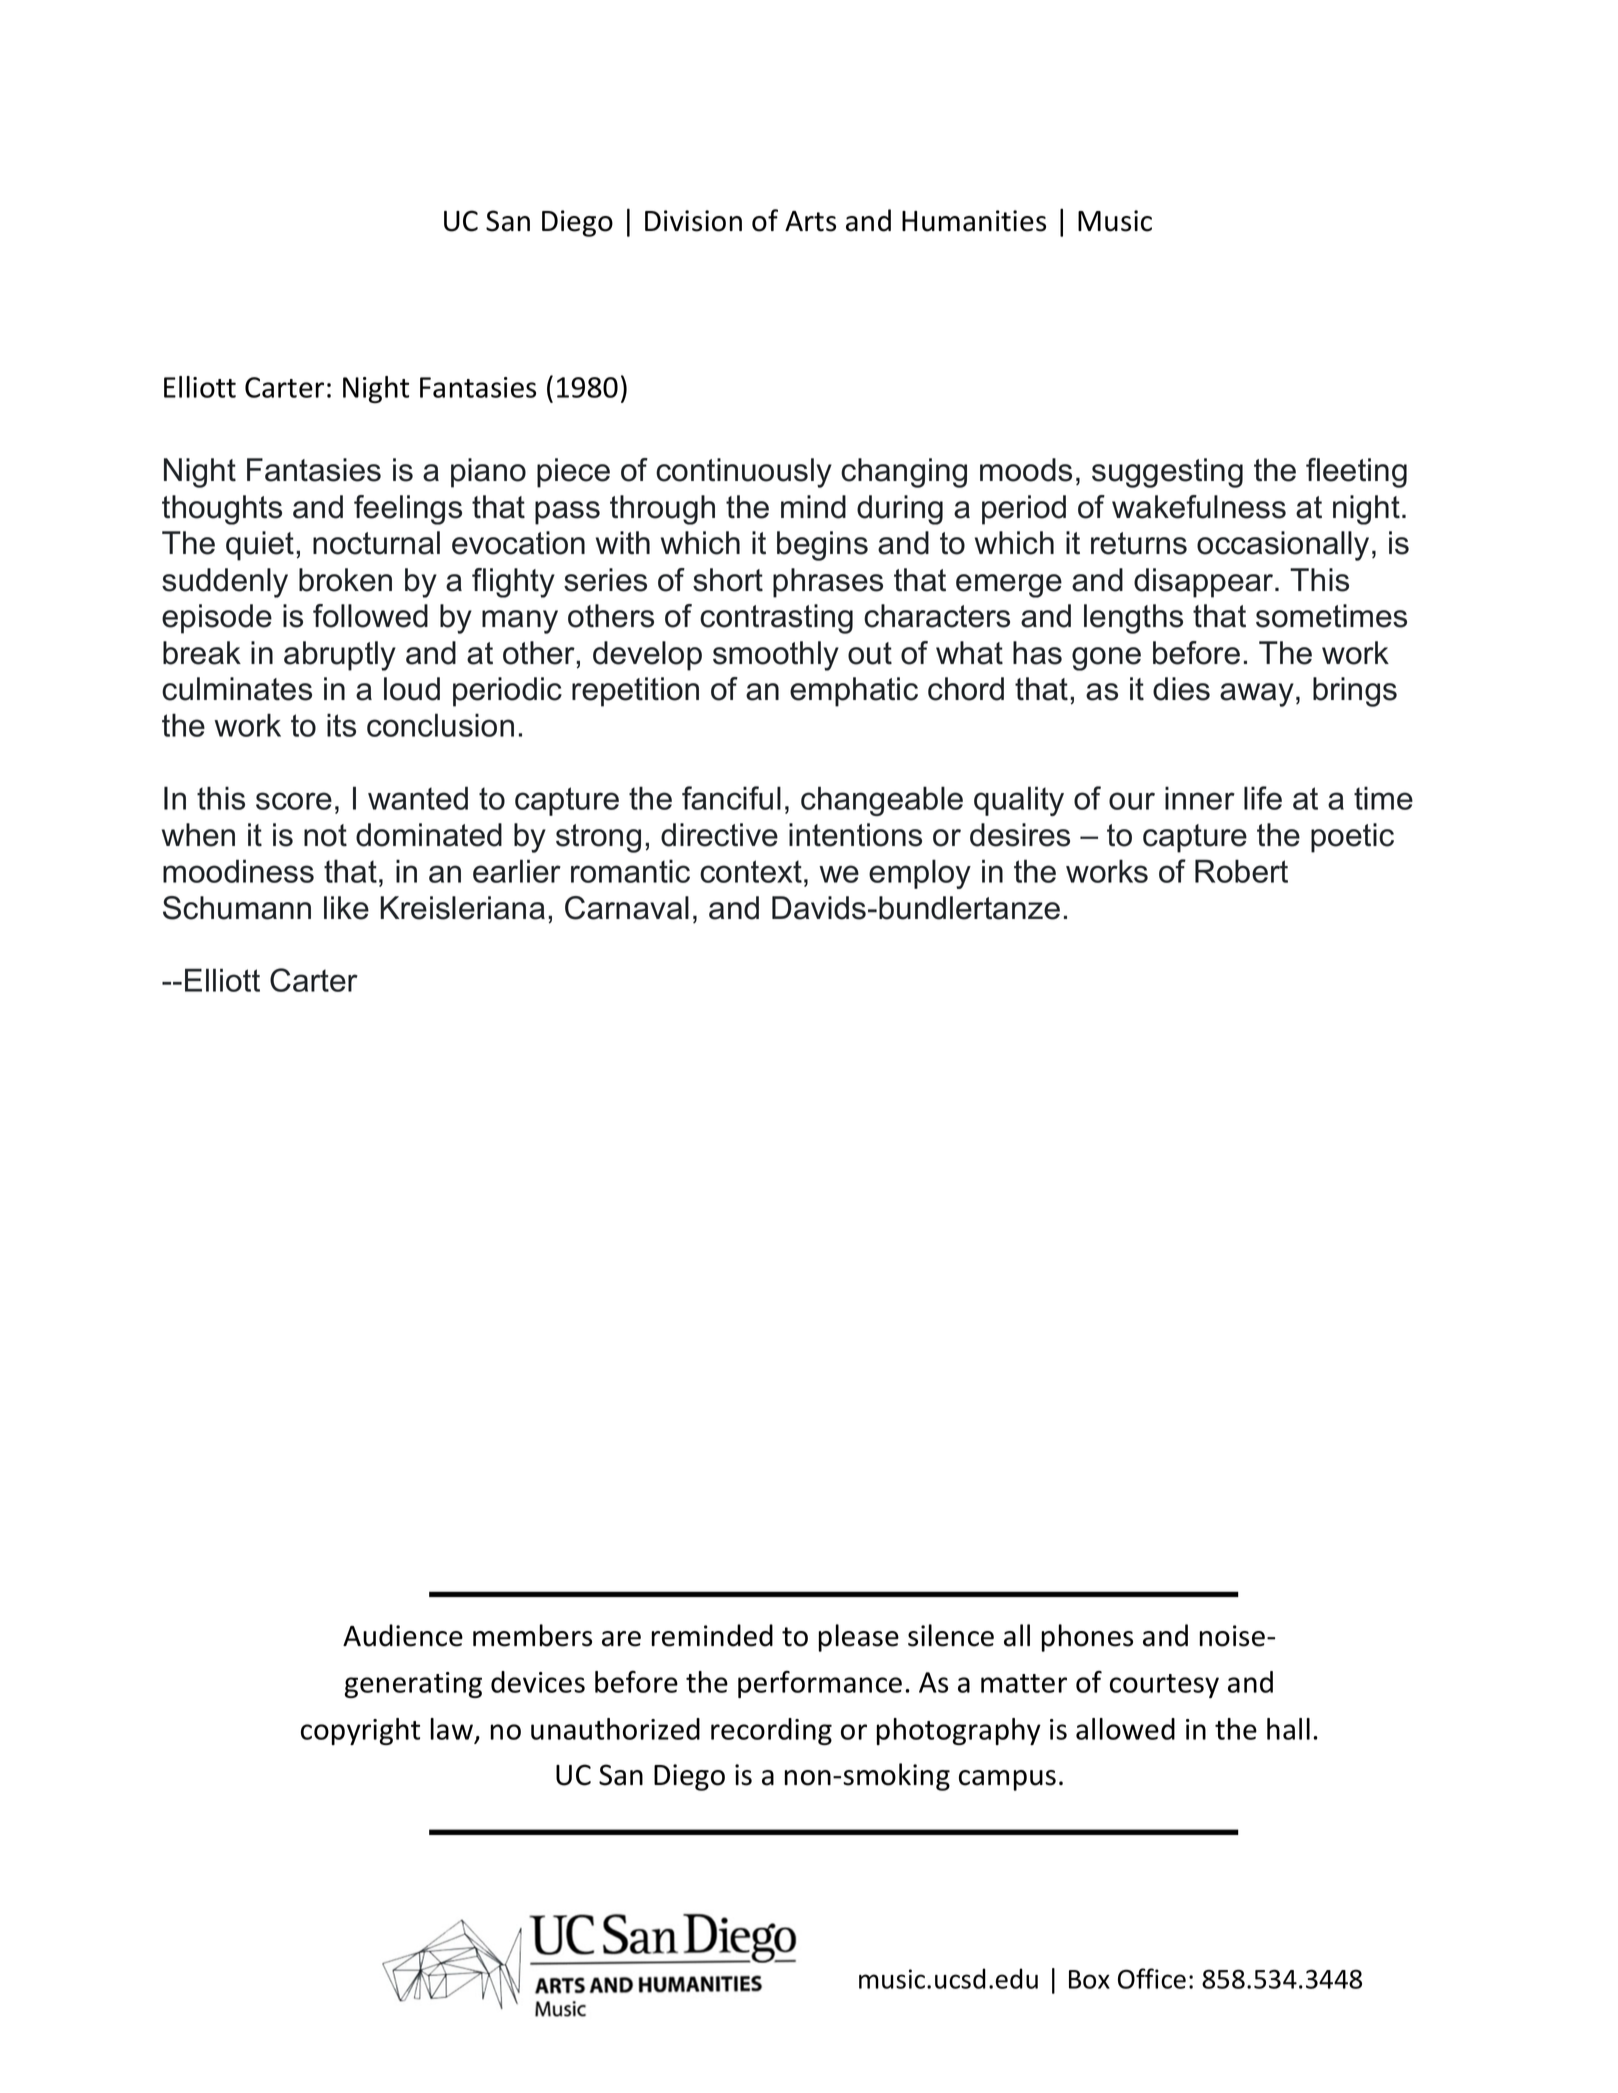 The width and height of the document is (1618, 2093). I want to click on phones, so click(1087, 1638).
